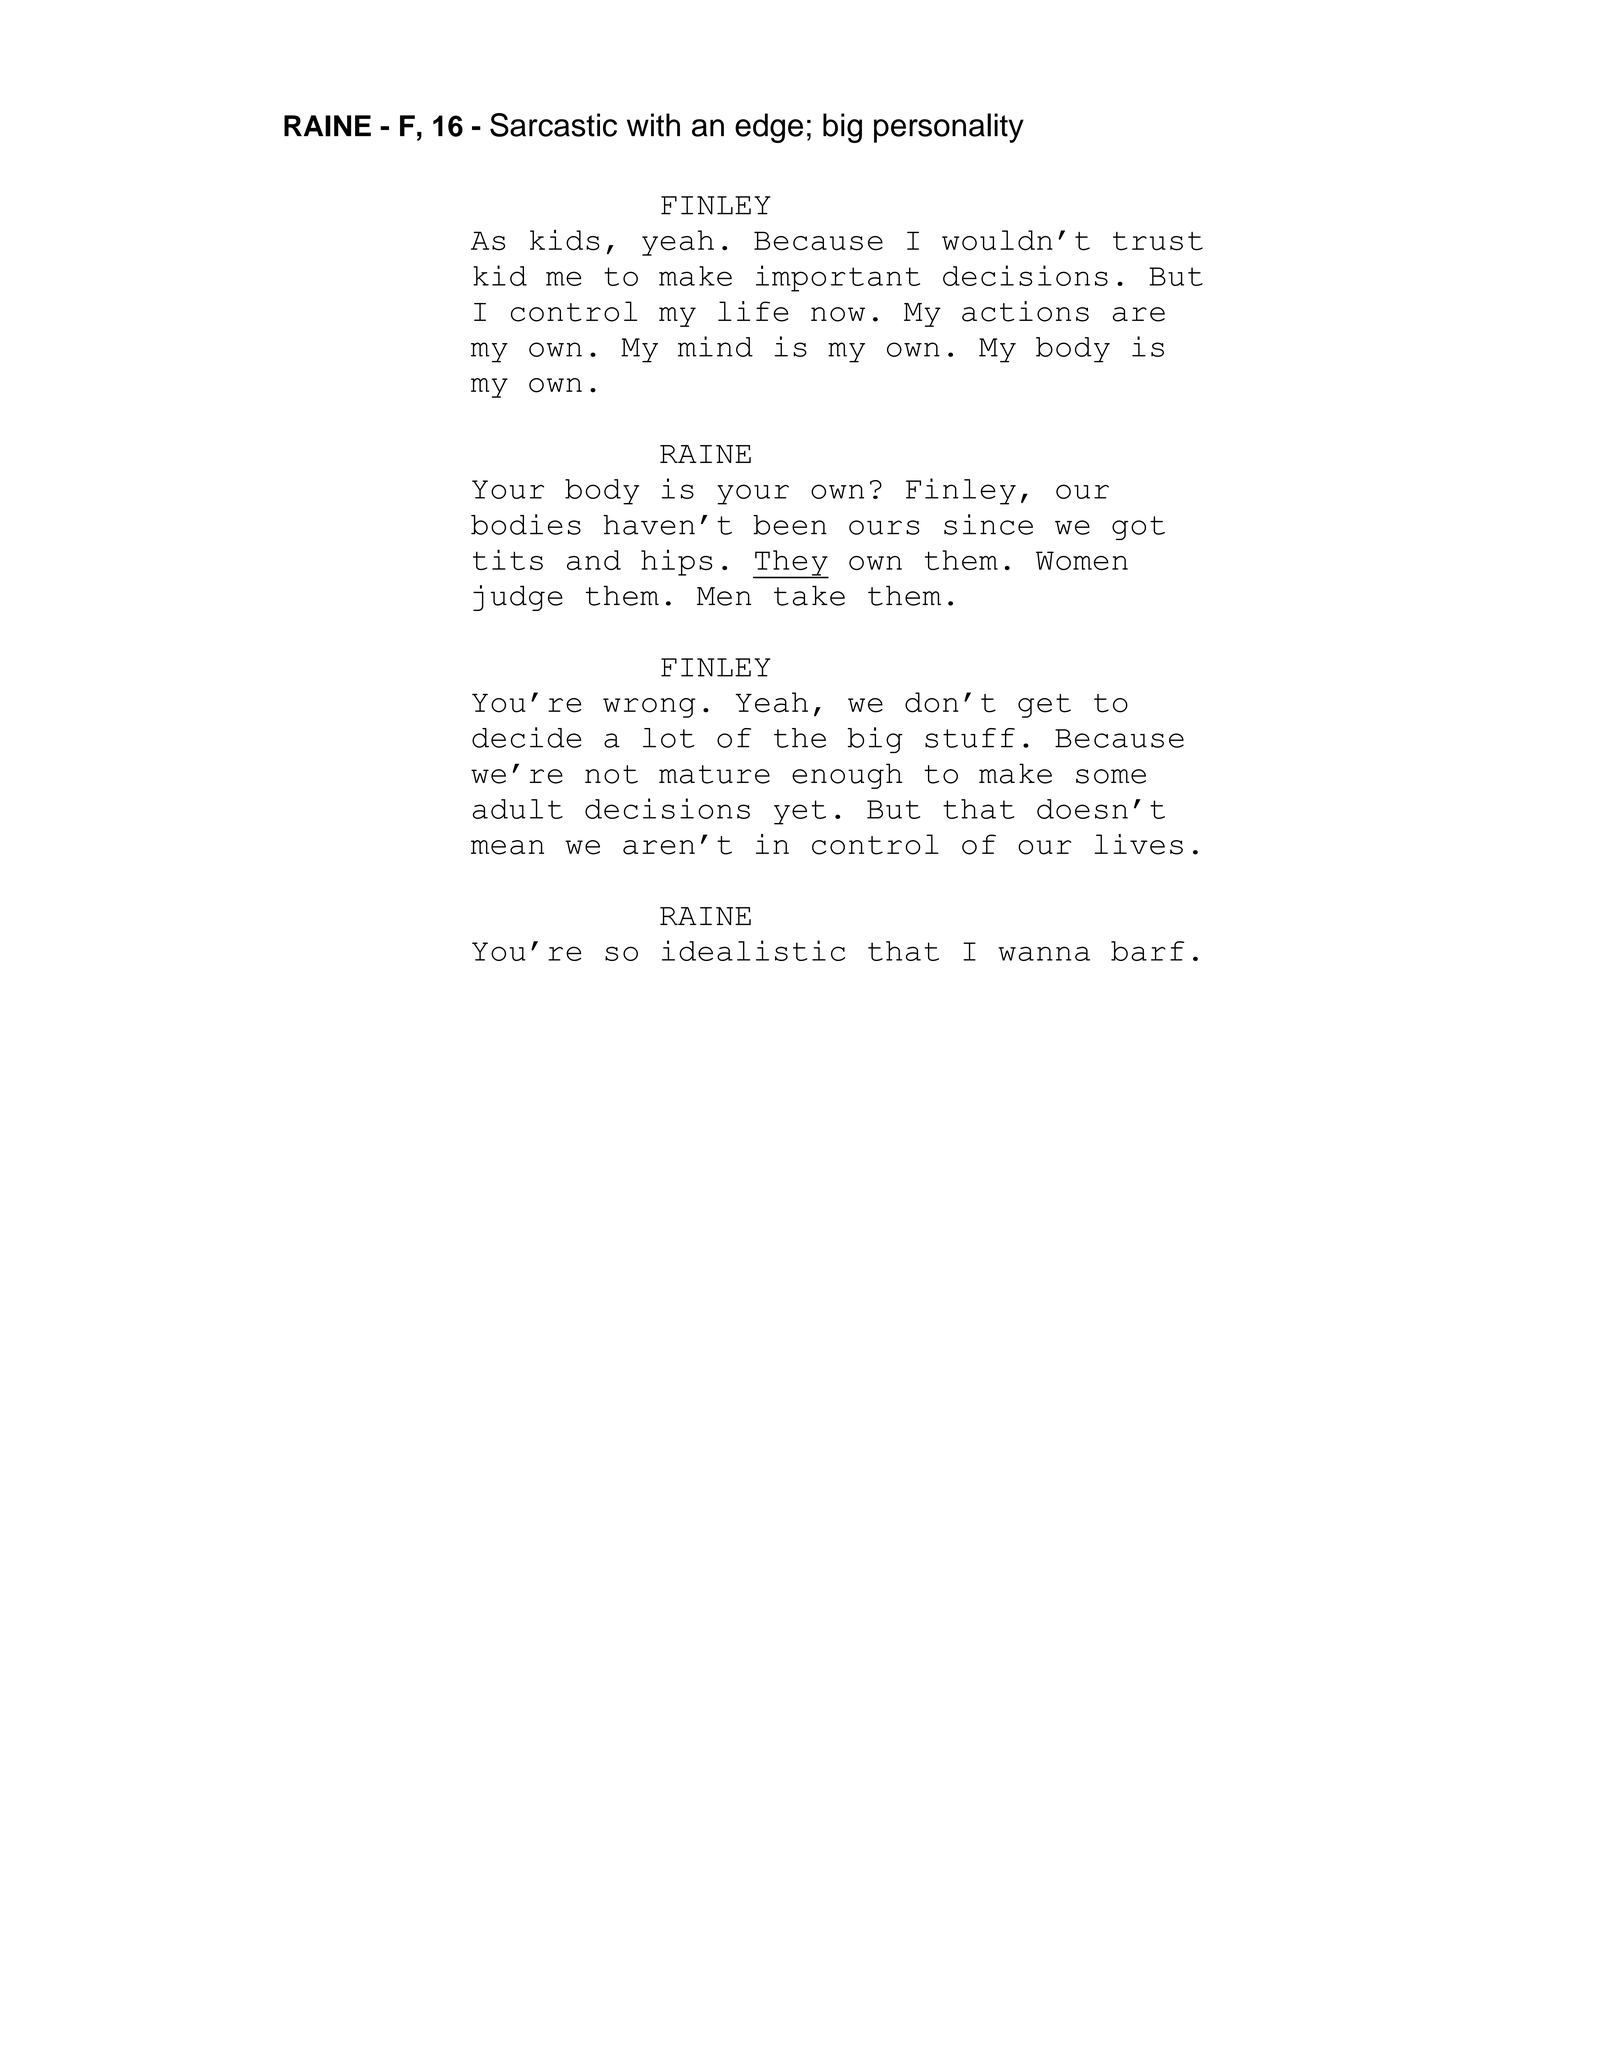 The height and width of the document is (2070, 1600). I want to click on Sarcastic, so click(553, 125).
